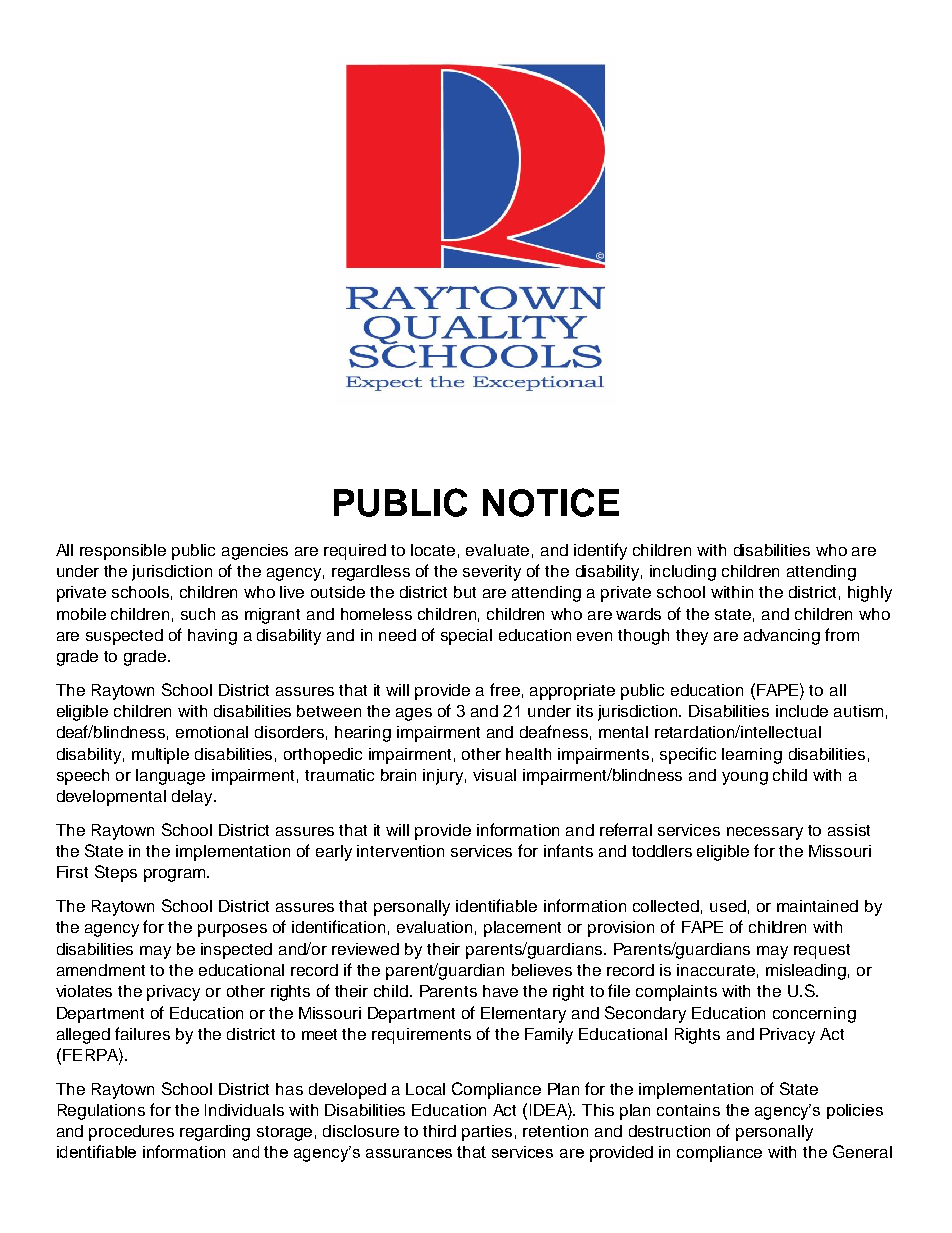 Image resolution: width=952 pixels, height=1233 pixels. Describe the element at coordinates (433, 550) in the document. I see `locate` at that location.
